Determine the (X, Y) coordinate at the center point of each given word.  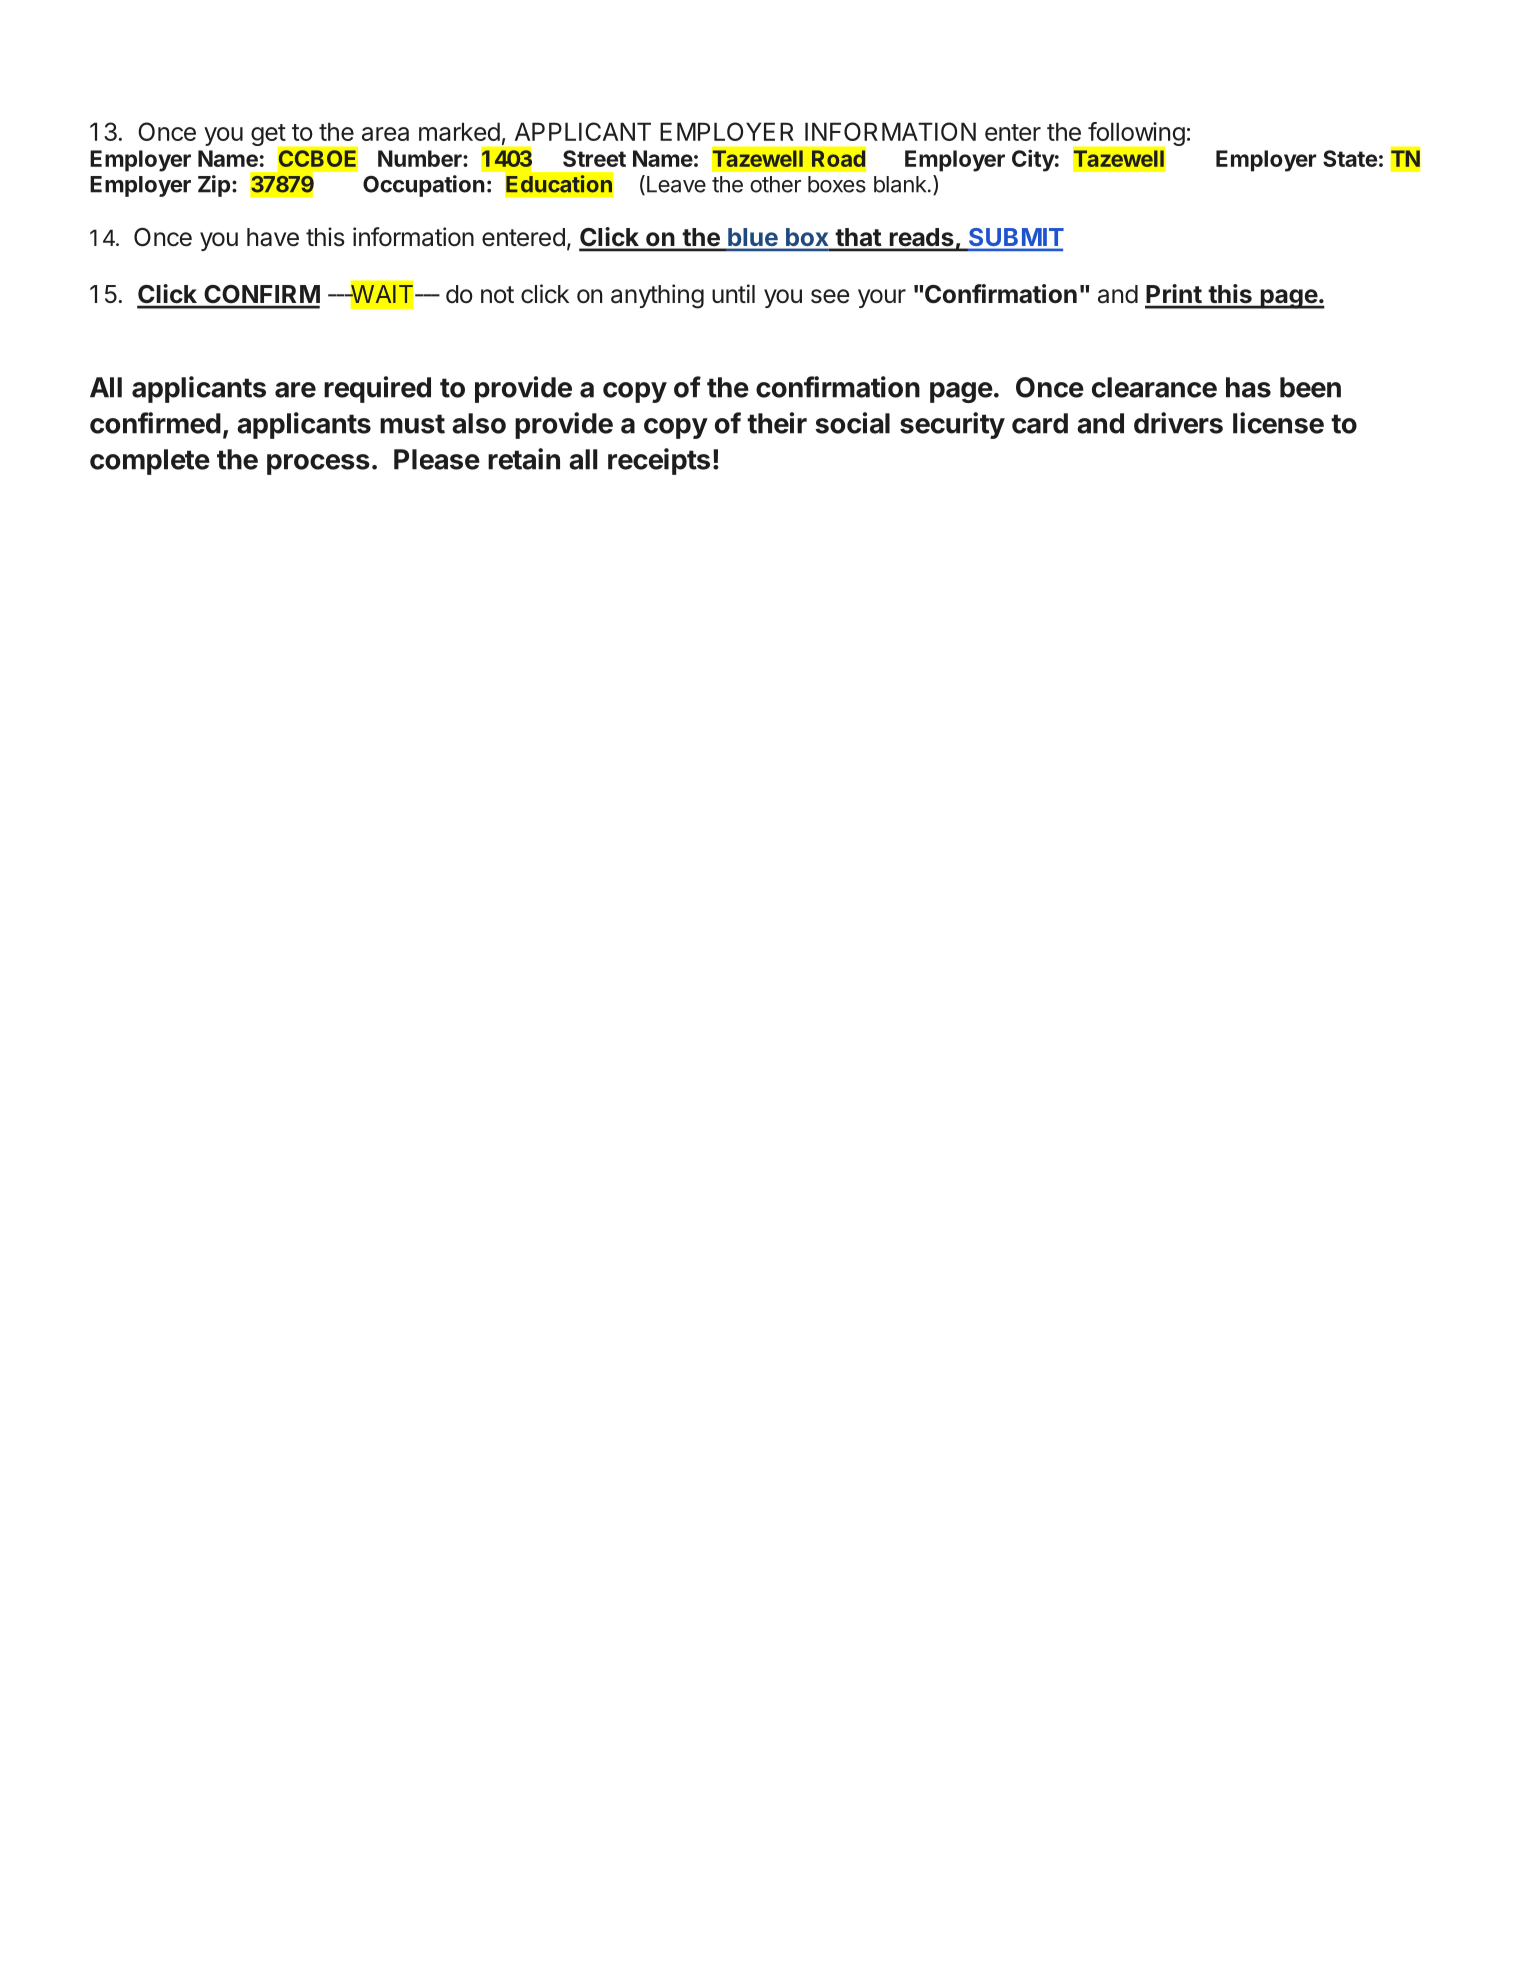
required (377, 389)
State (1350, 158)
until (733, 293)
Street (594, 158)
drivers (1178, 423)
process (318, 464)
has (1248, 387)
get (269, 136)
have (273, 237)
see (830, 296)
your (882, 298)
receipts (659, 461)
